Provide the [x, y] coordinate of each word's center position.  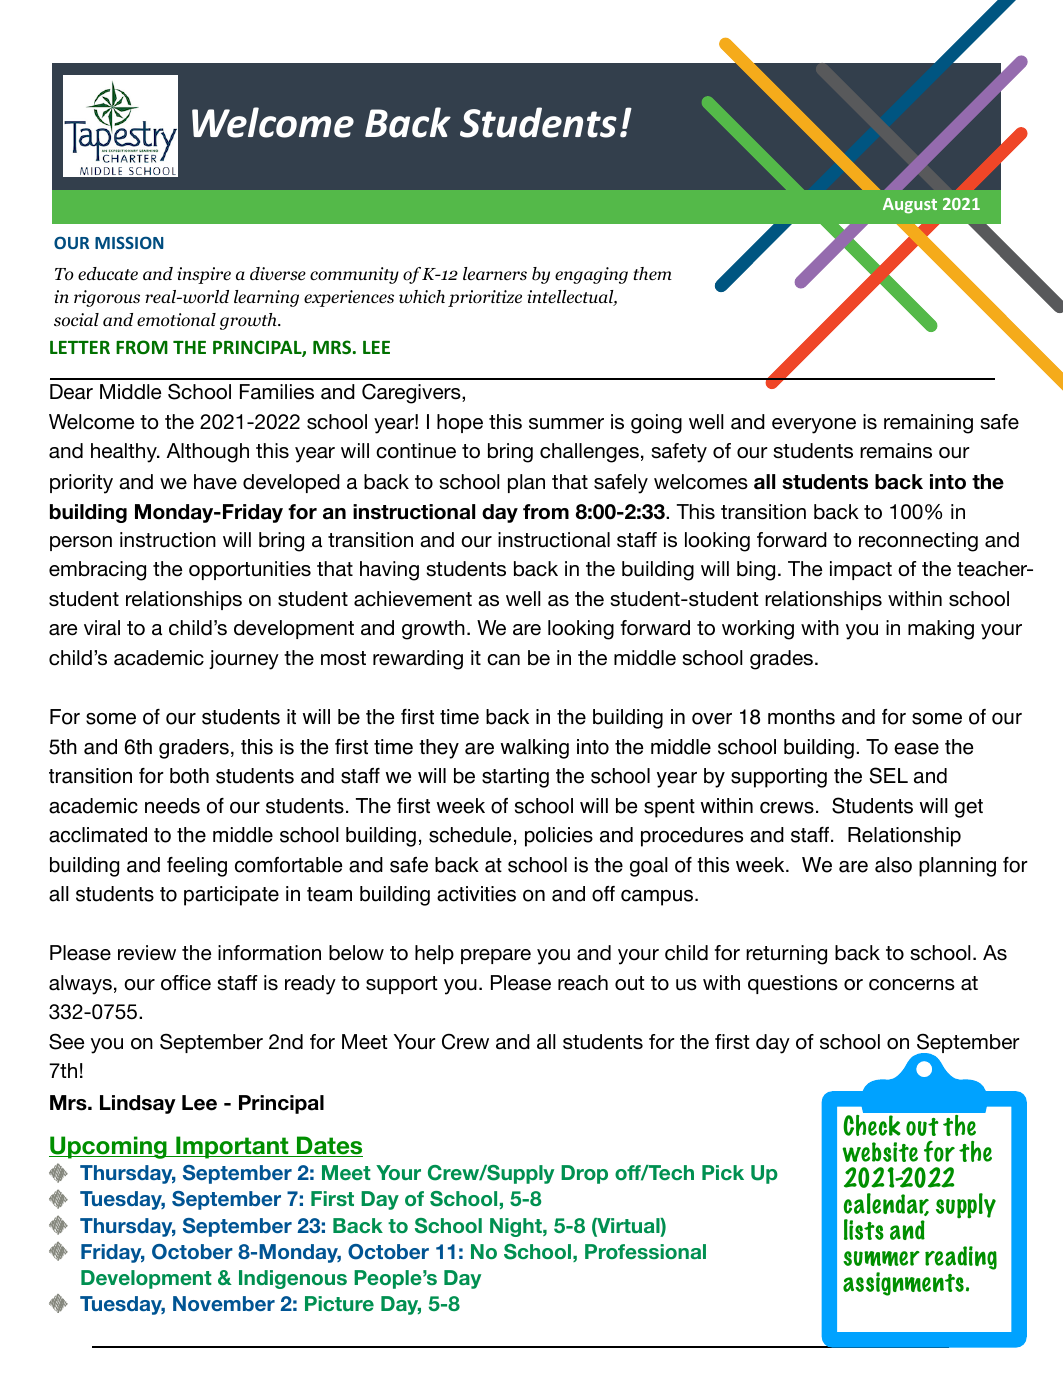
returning [786, 955]
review [147, 953]
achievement [413, 599]
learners [495, 274]
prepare [496, 956]
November [224, 1303]
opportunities [250, 570]
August [910, 206]
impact [861, 570]
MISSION [129, 242]
